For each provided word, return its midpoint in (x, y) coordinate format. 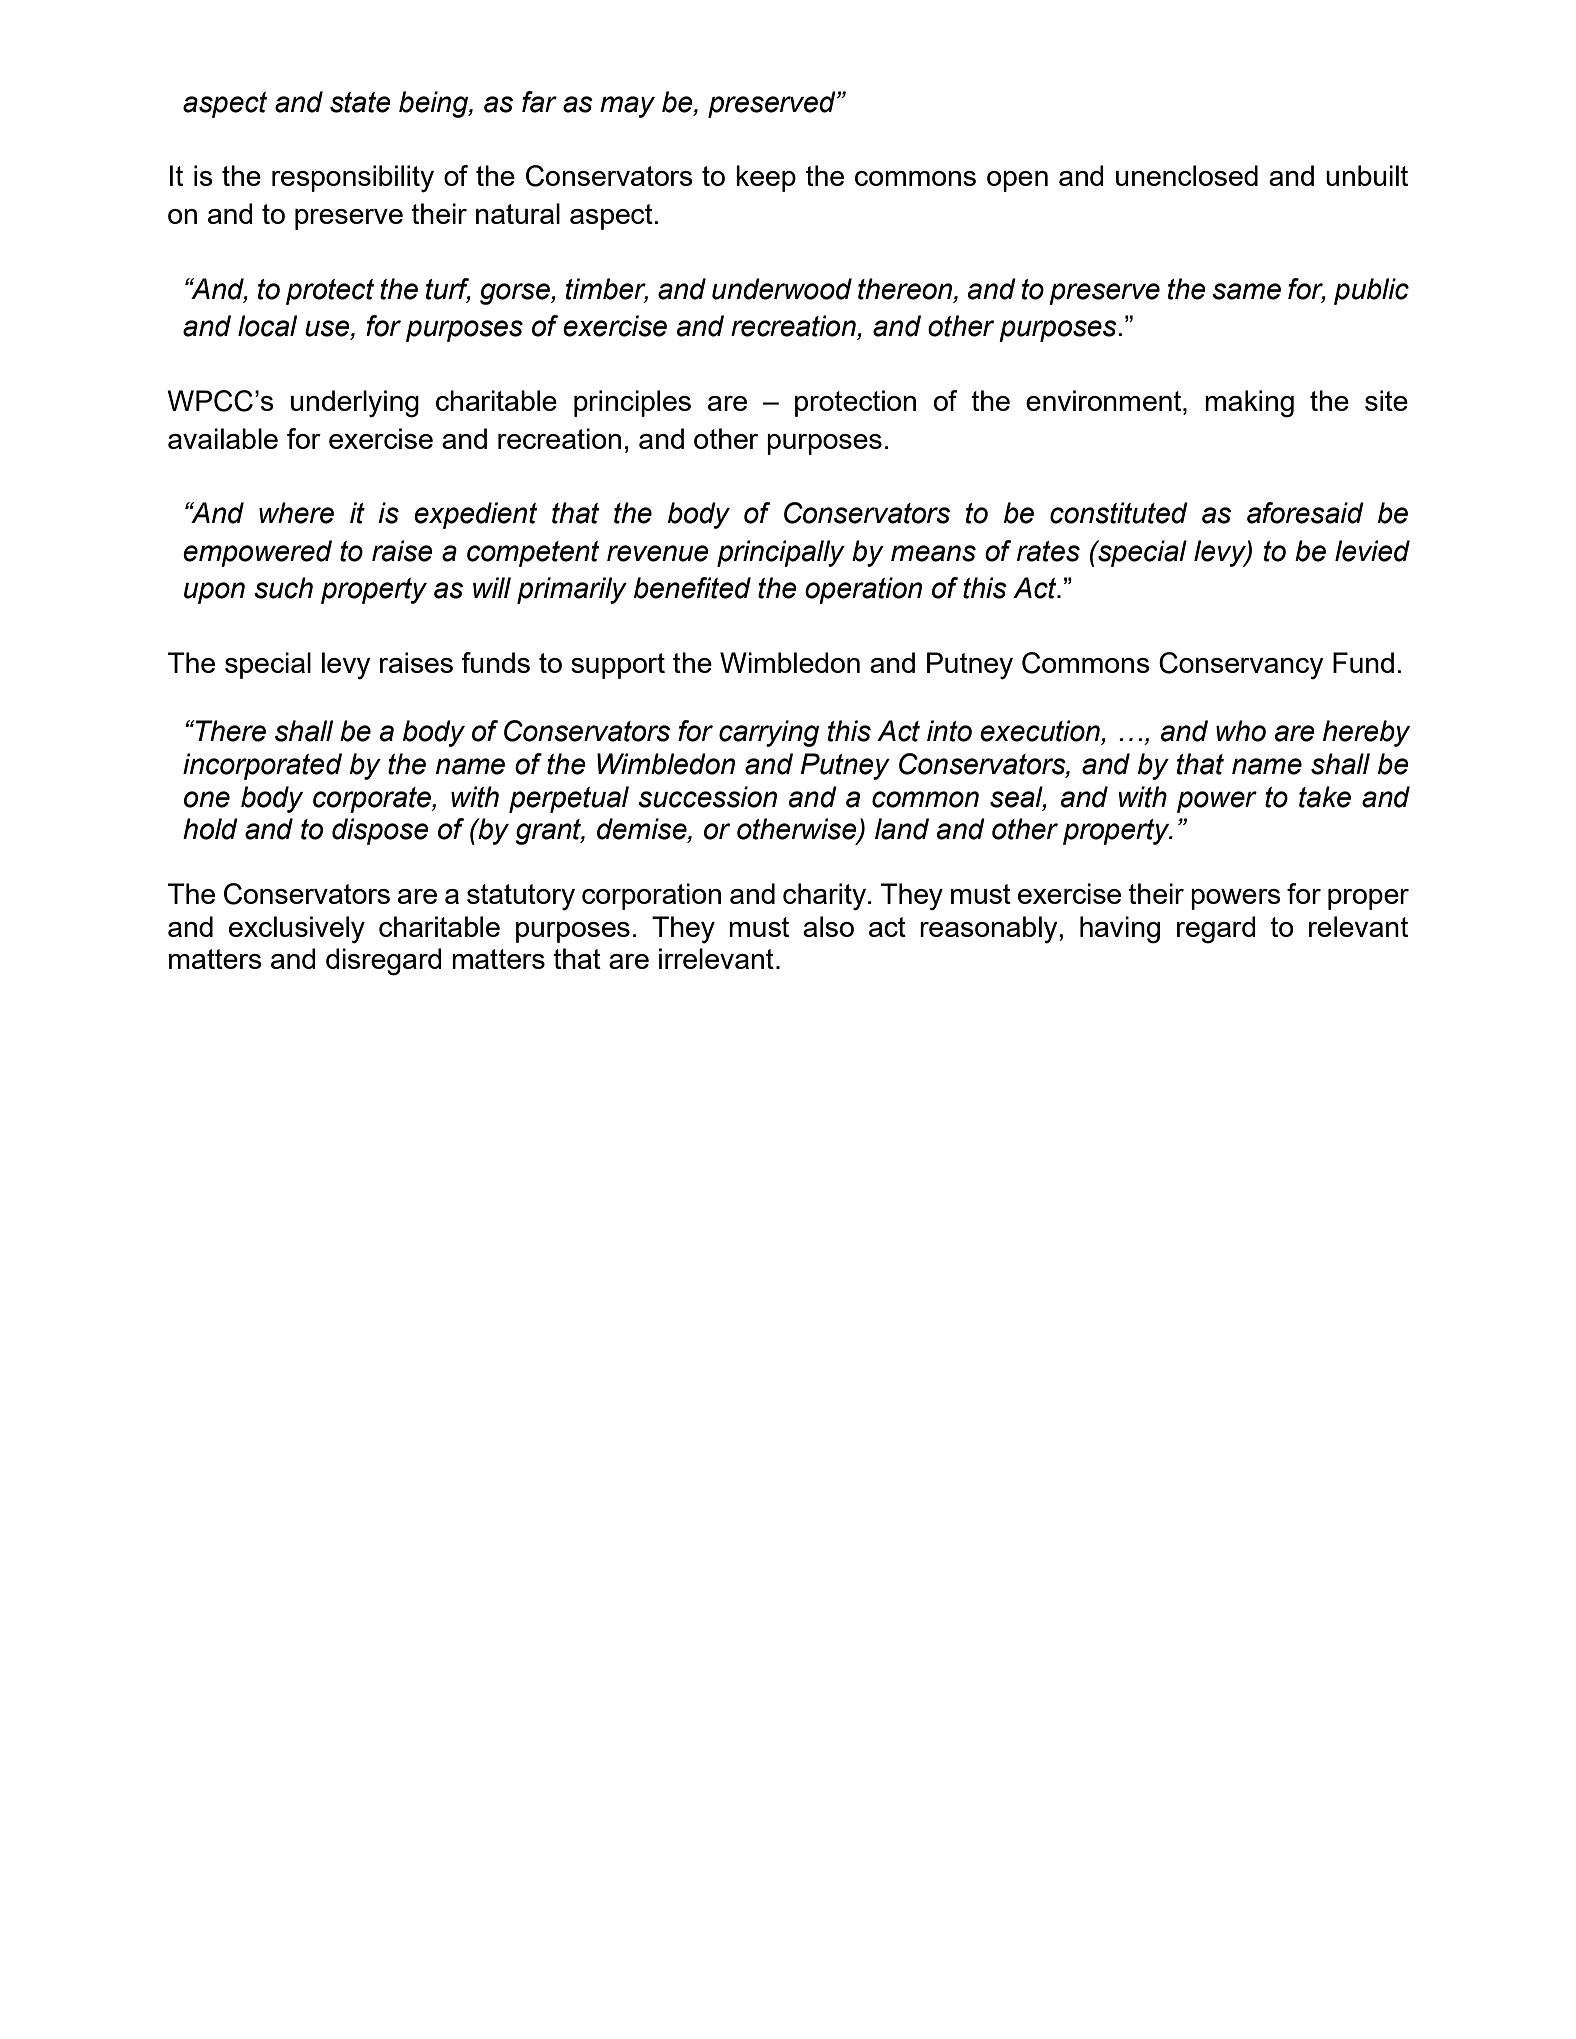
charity (824, 897)
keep (766, 178)
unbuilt (1367, 175)
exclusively (297, 929)
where (296, 513)
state (360, 102)
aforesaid (1305, 513)
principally (781, 553)
